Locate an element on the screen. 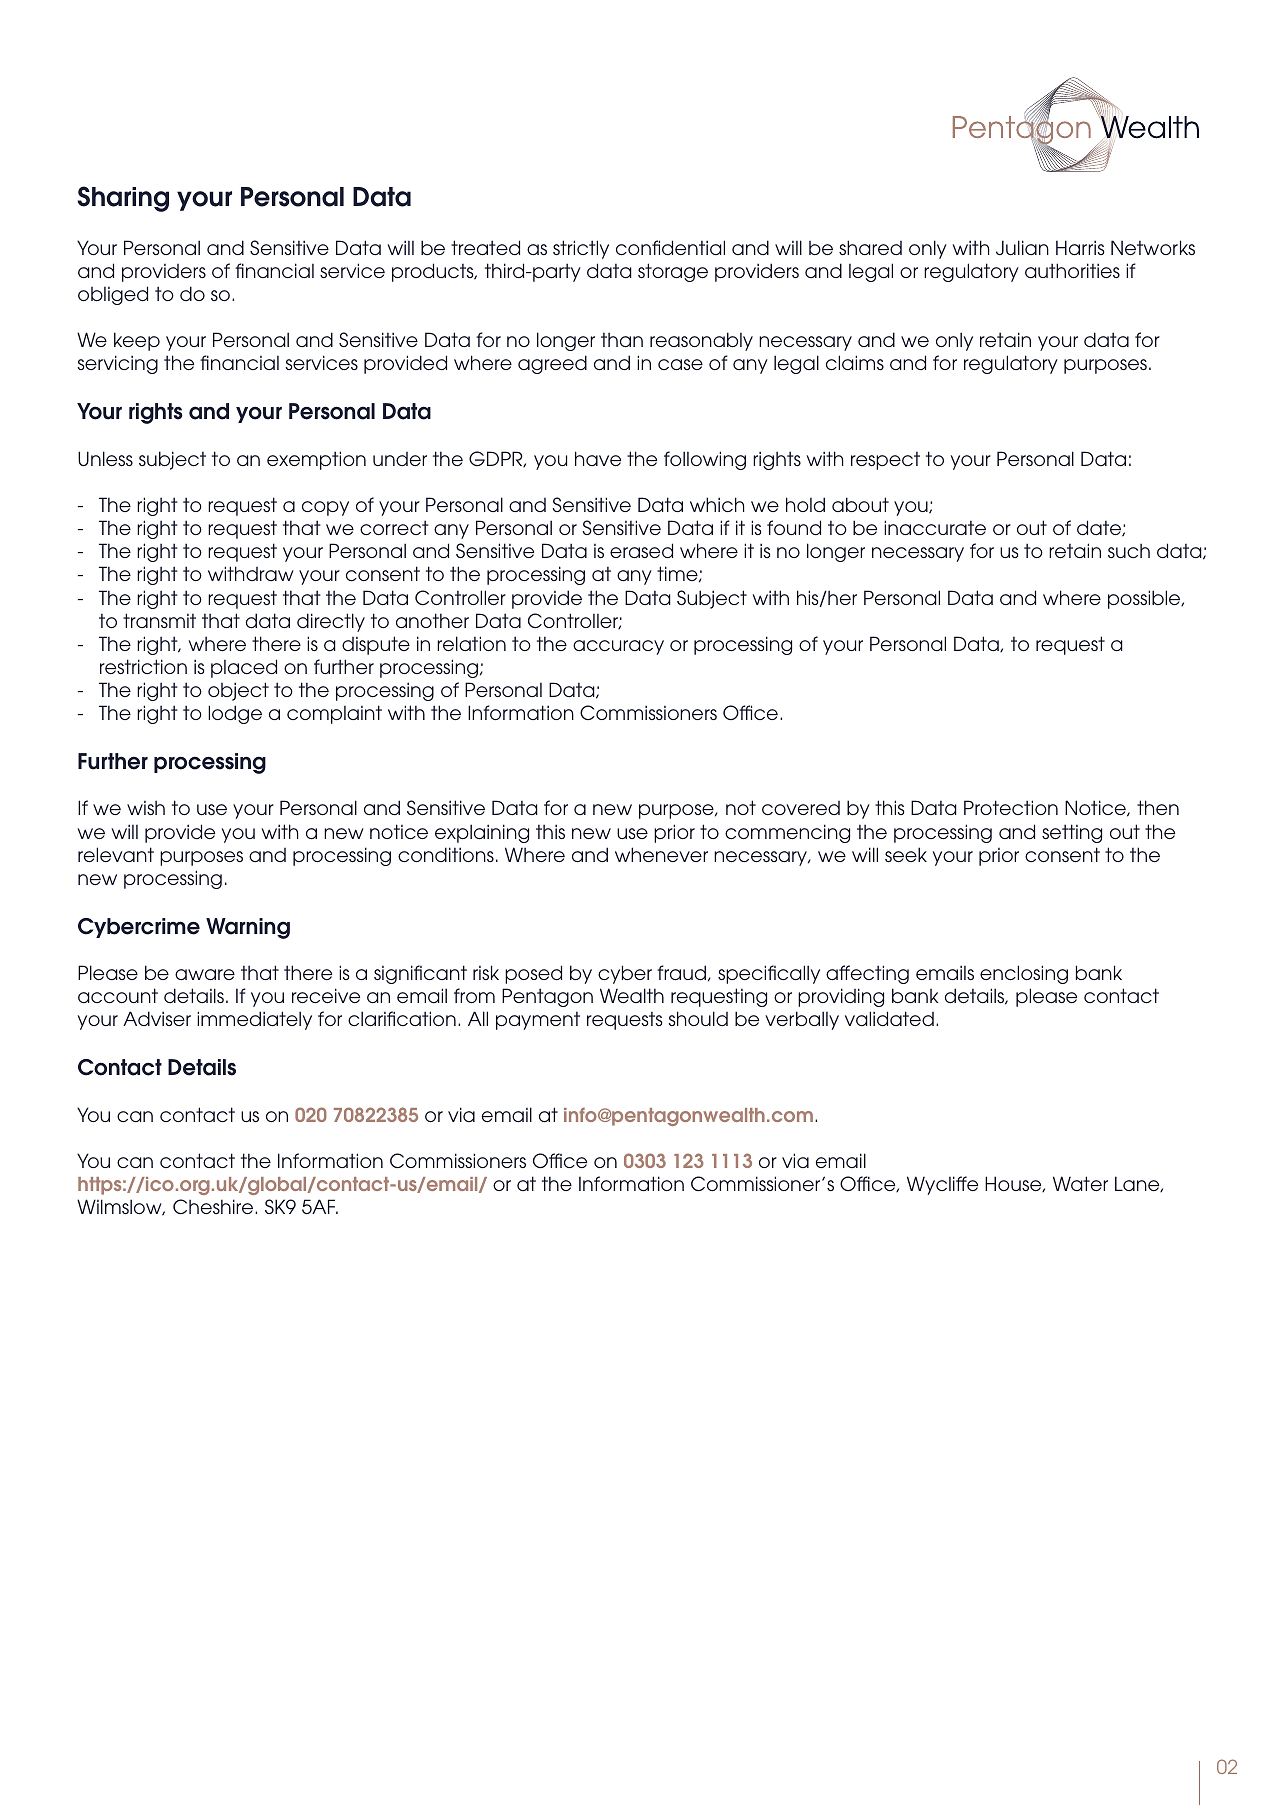 This screenshot has height=1805, width=1276. accuracy is located at coordinates (618, 647).
